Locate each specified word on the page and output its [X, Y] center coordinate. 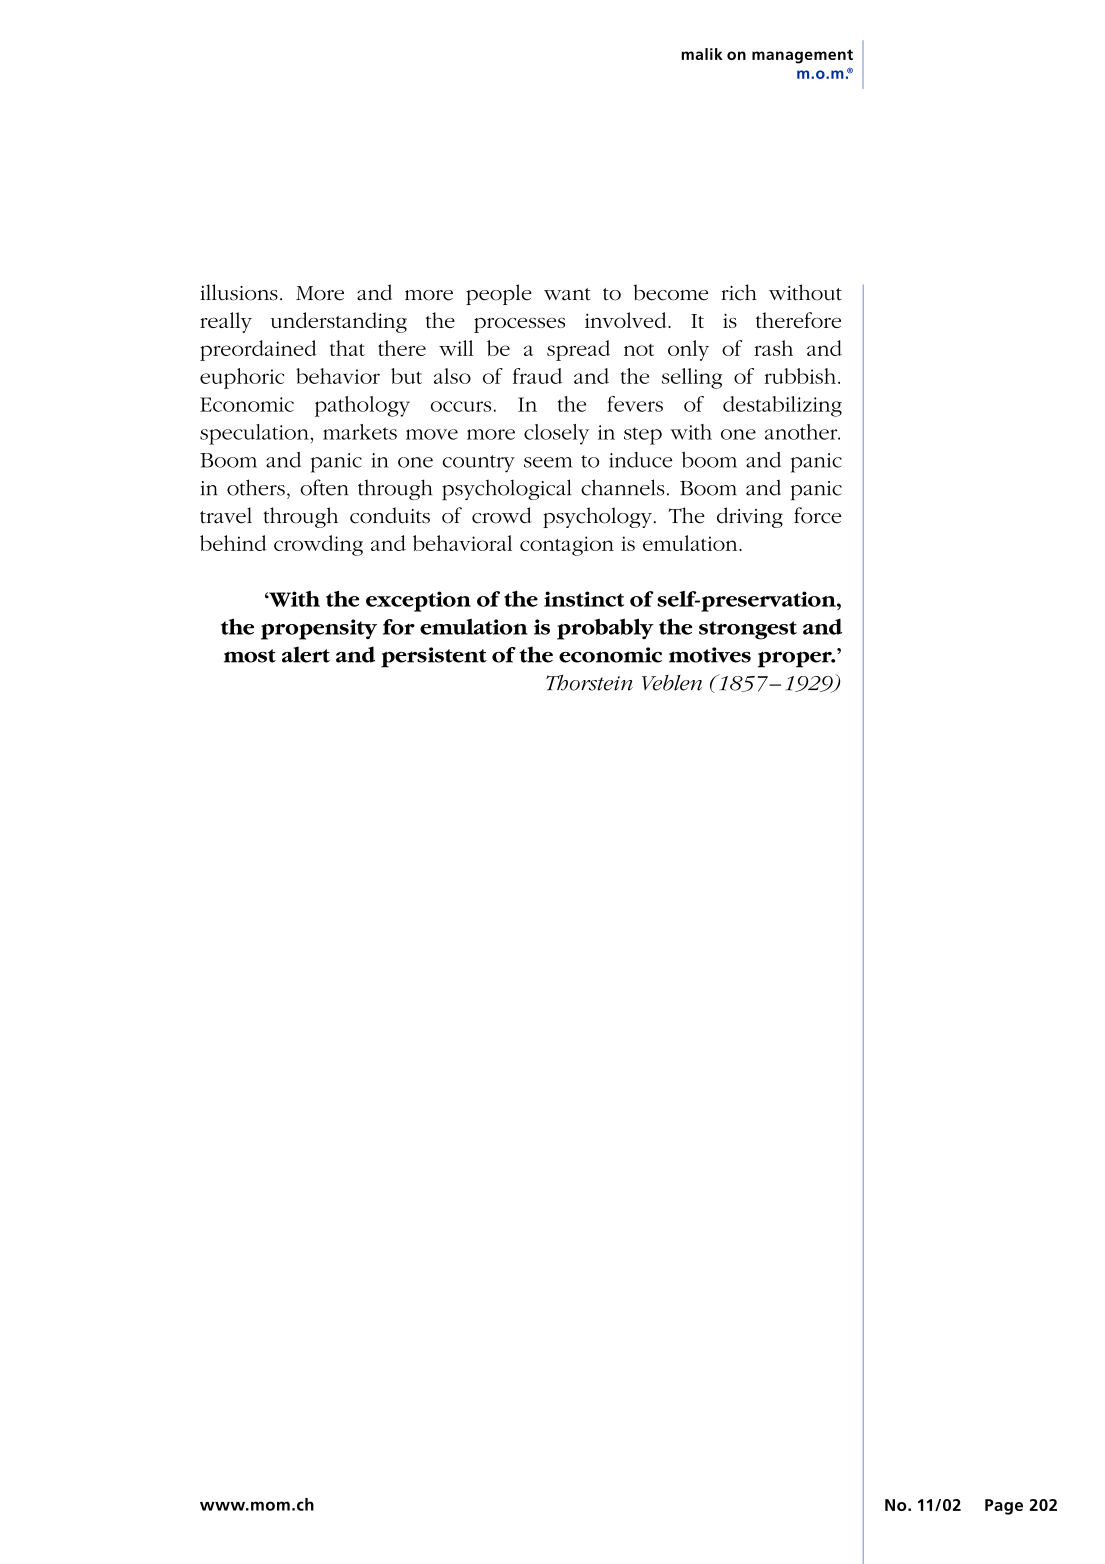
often [324, 487]
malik [702, 54]
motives [710, 655]
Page [1004, 1507]
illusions [239, 292]
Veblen [672, 683]
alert [306, 654]
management [802, 56]
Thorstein [589, 683]
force [817, 515]
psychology [599, 517]
